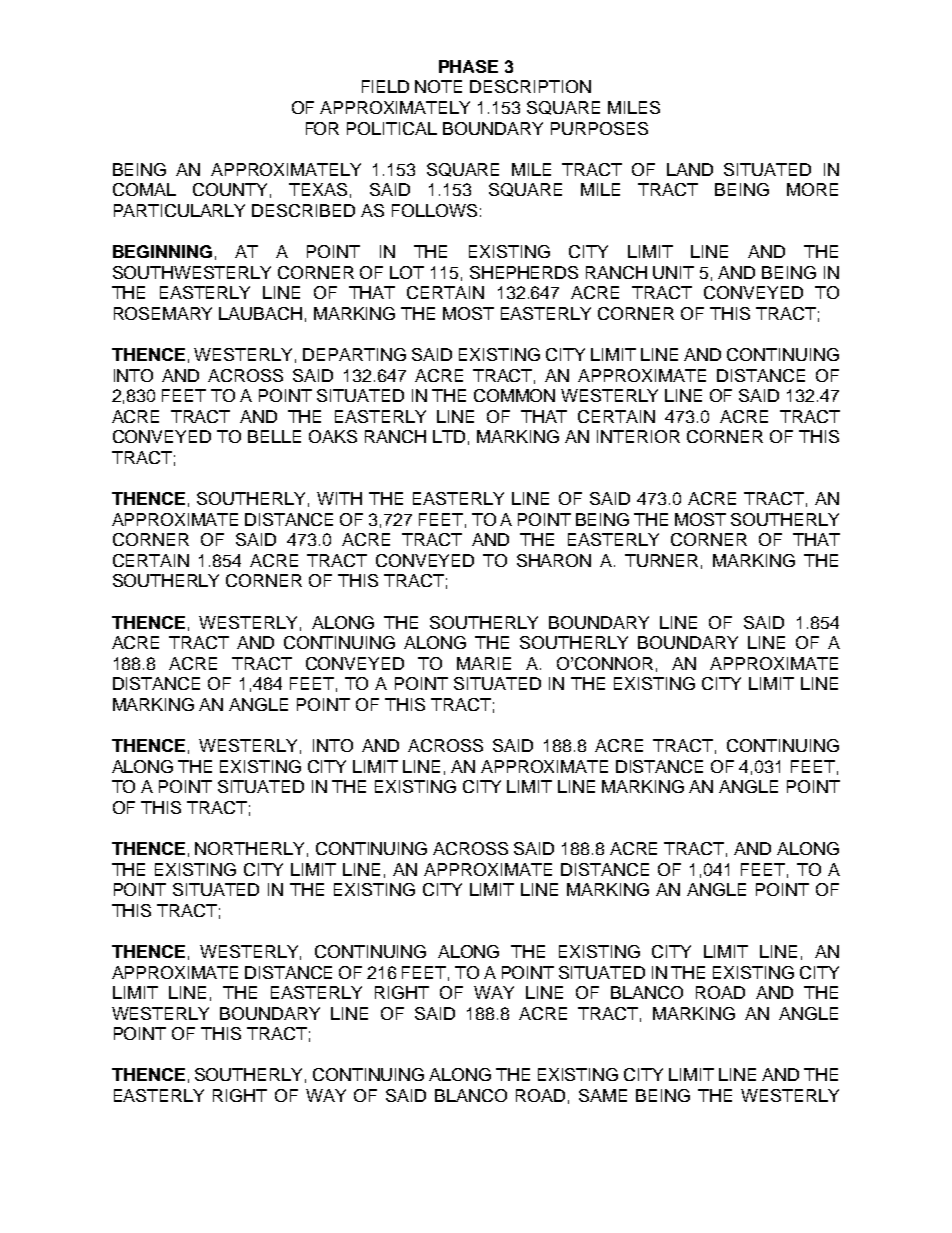 This document has width=952, height=1233. Describe the element at coordinates (554, 560) in the document. I see `SHARON` at that location.
